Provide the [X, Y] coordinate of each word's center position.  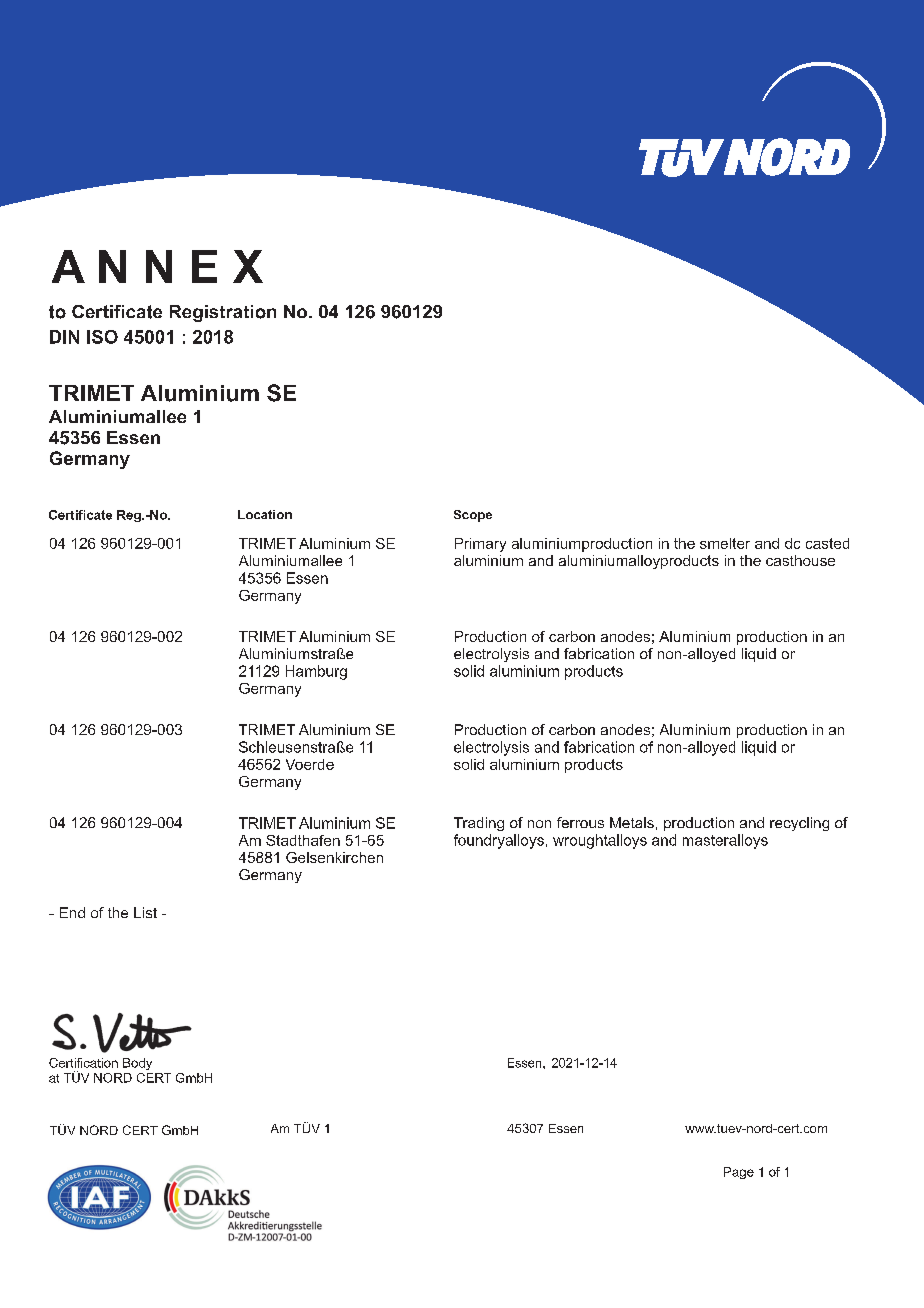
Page [739, 1173]
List [145, 912]
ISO [102, 337]
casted [827, 543]
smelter [725, 543]
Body [137, 1064]
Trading [479, 824]
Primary [480, 545]
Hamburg [316, 672]
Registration [223, 313]
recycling [799, 824]
